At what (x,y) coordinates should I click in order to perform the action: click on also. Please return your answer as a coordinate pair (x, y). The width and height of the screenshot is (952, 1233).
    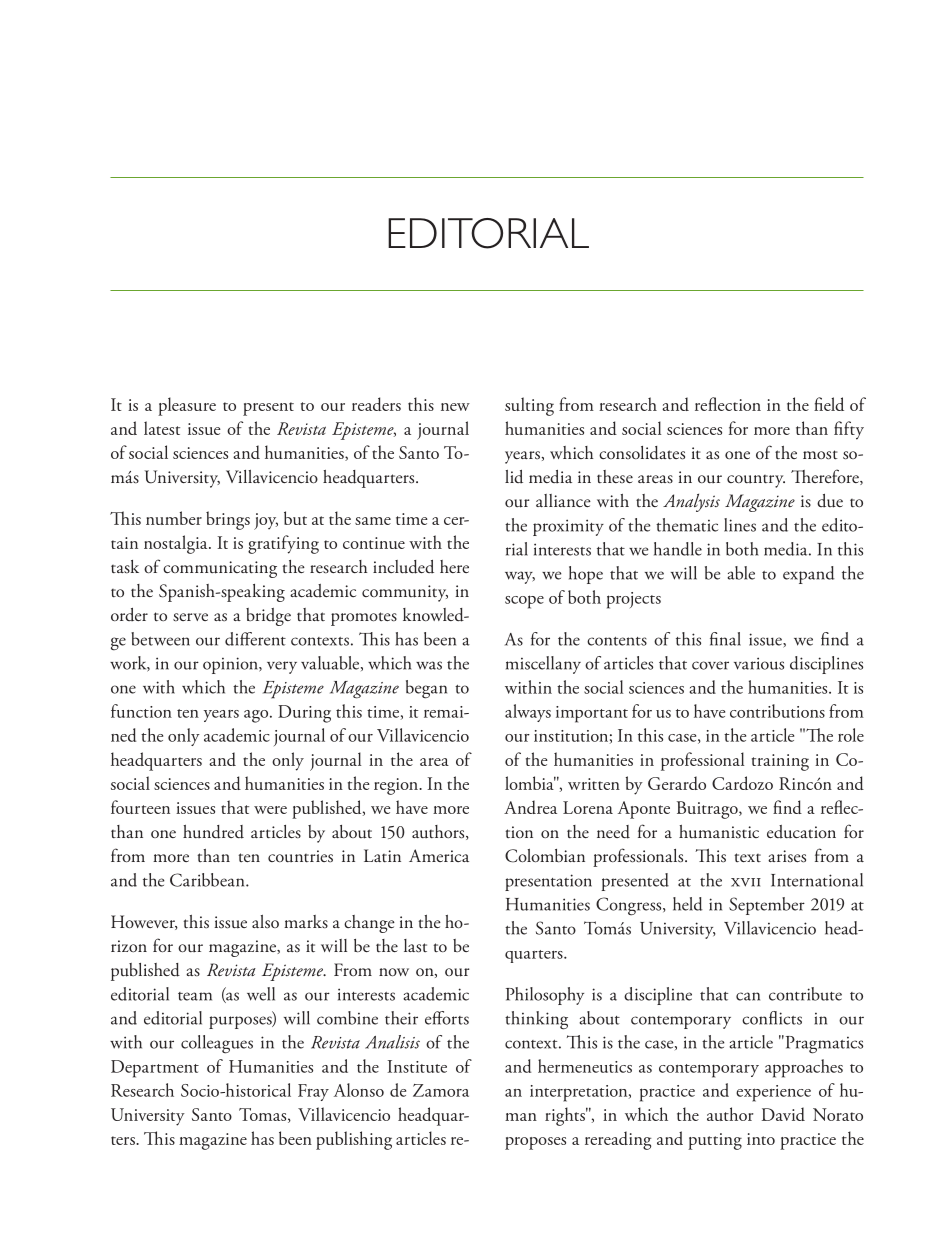
    Looking at the image, I should click on (265, 922).
